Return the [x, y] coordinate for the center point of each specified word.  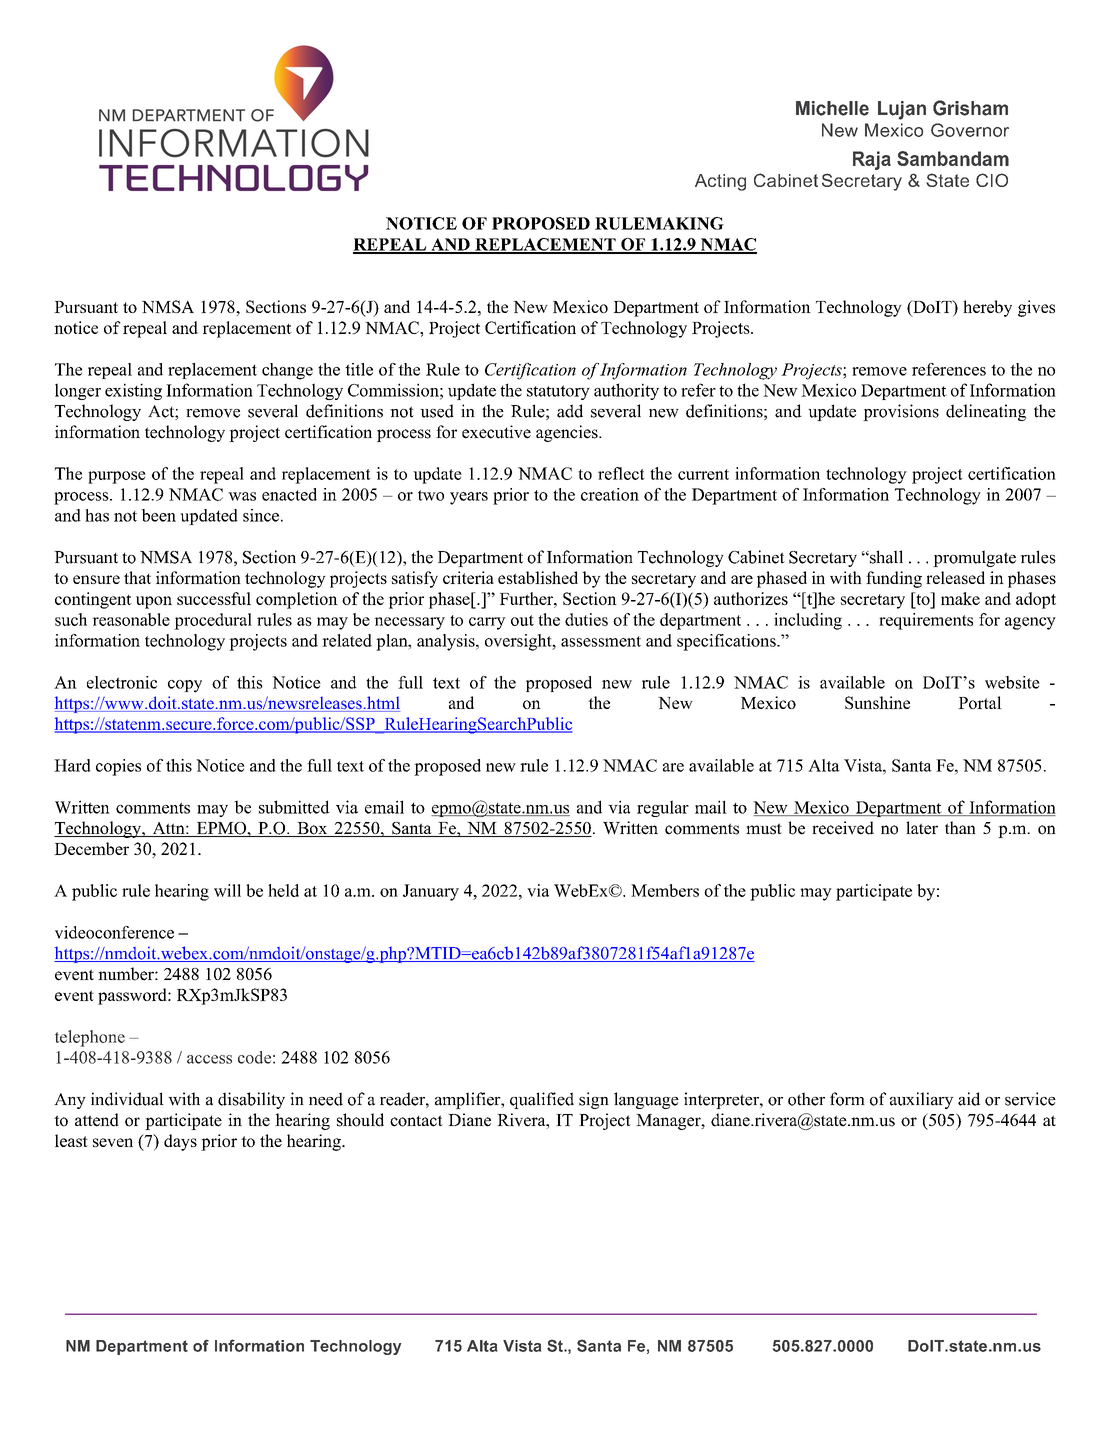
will [227, 890]
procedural [213, 621]
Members [665, 890]
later [922, 828]
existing [133, 391]
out [522, 620]
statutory [558, 392]
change [287, 371]
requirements [926, 621]
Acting [720, 182]
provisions [901, 412]
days [180, 1142]
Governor [970, 130]
